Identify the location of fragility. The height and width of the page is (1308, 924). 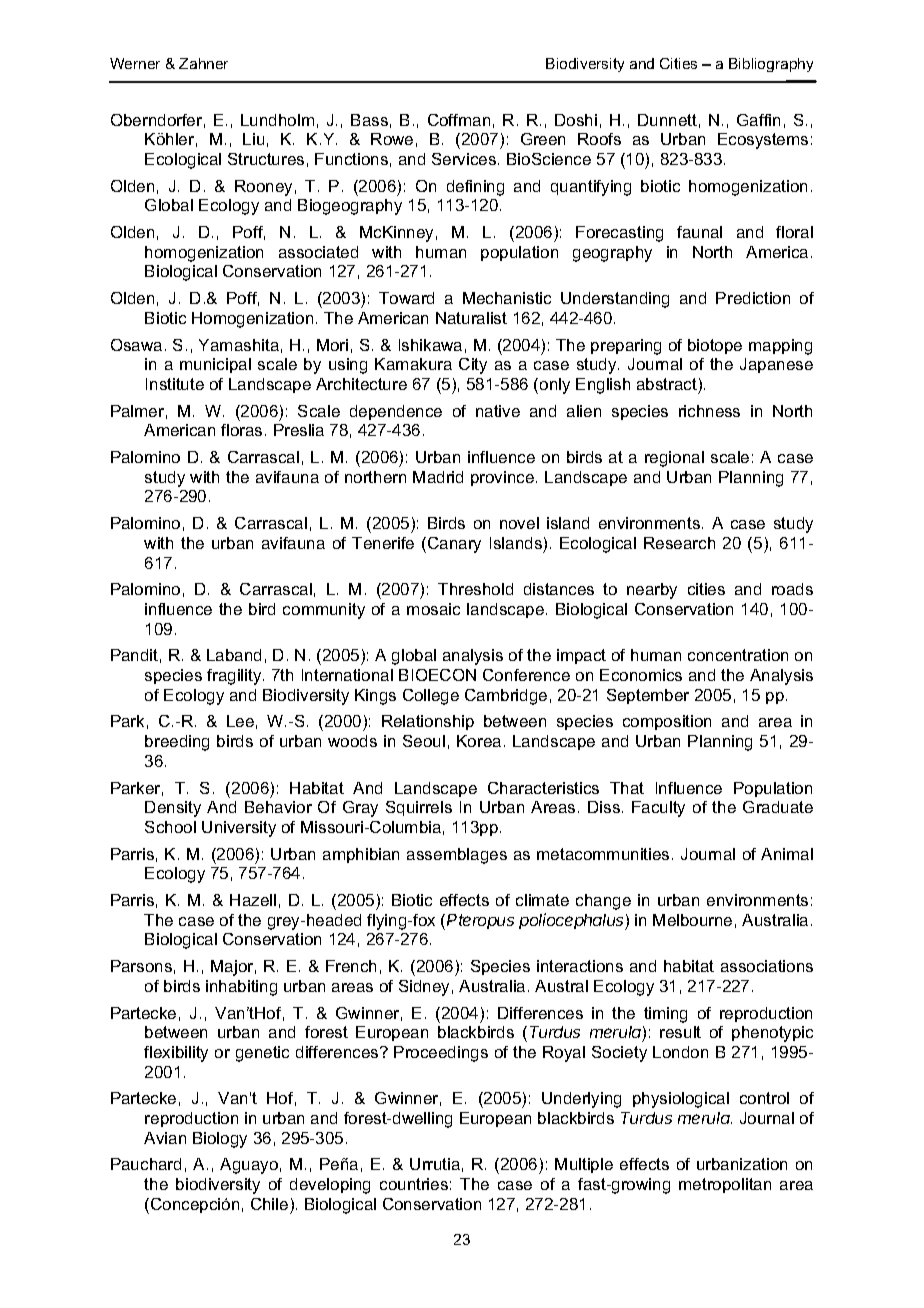
(235, 677).
